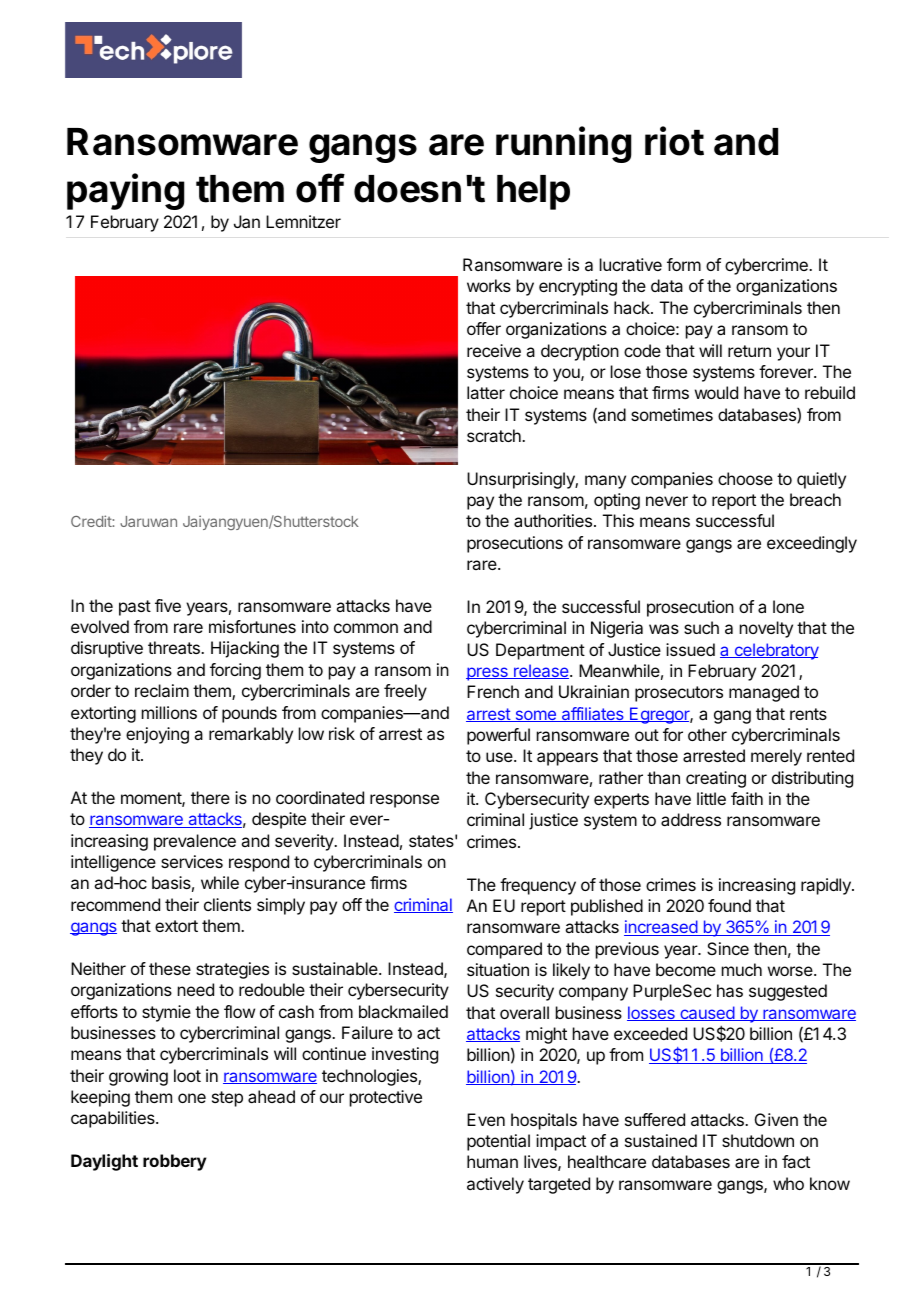  Describe the element at coordinates (533, 192) in the screenshot. I see `help` at that location.
